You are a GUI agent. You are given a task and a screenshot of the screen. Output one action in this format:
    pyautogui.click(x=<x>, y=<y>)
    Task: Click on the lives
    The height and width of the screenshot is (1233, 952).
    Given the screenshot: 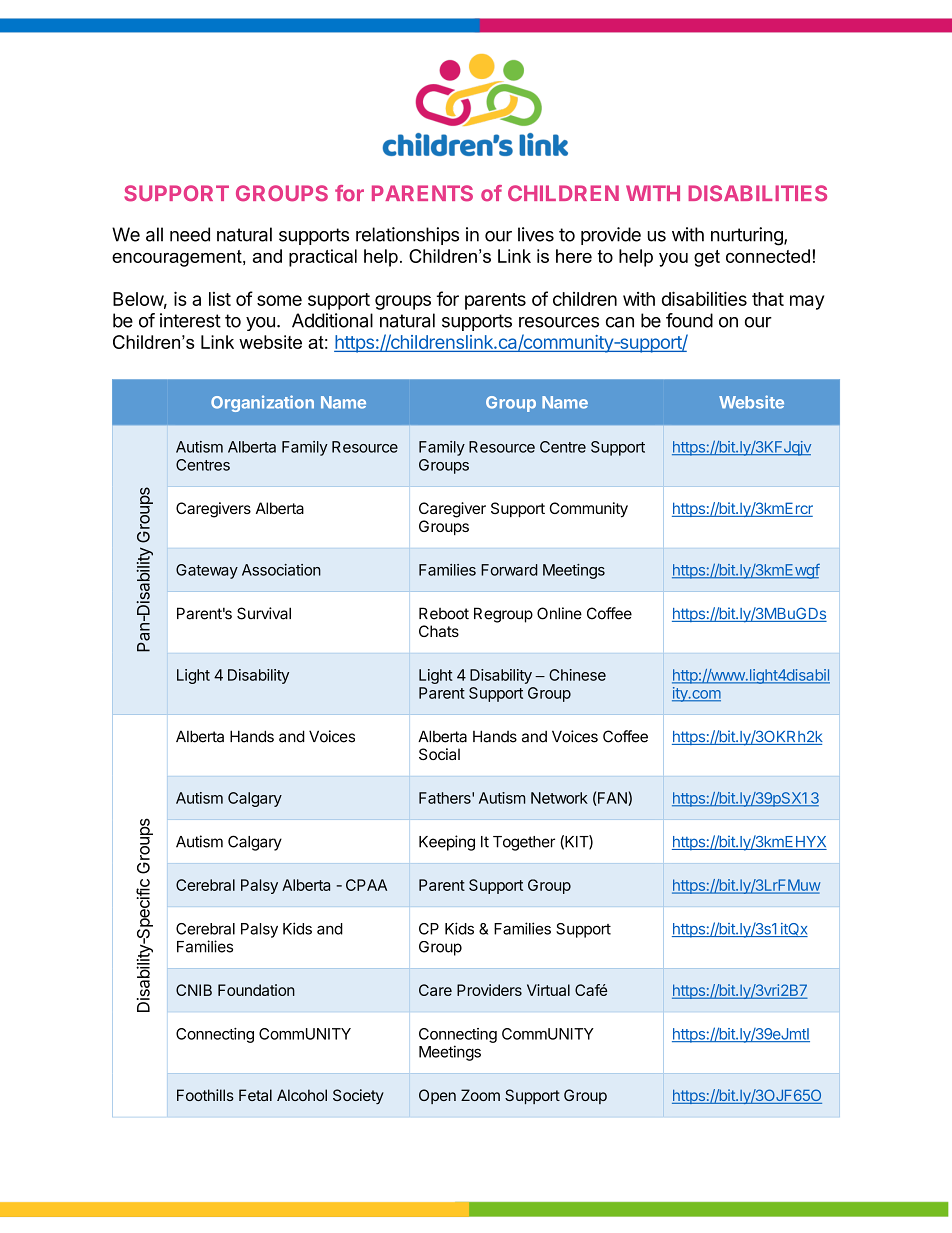 What is the action you would take?
    pyautogui.click(x=536, y=234)
